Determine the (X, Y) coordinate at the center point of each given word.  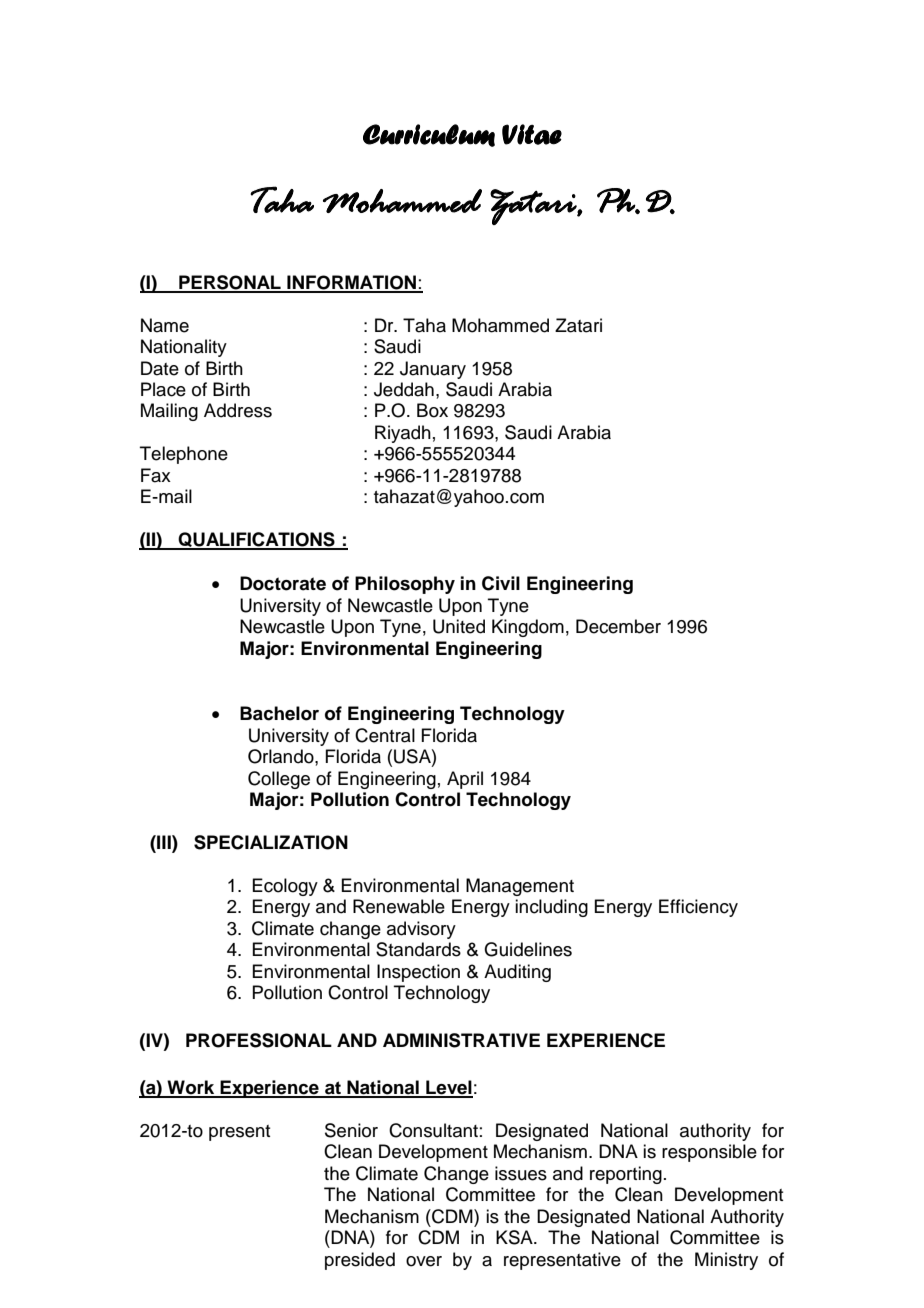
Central (385, 735)
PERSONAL (230, 283)
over (424, 1261)
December (618, 626)
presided (360, 1261)
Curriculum (429, 135)
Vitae (532, 134)
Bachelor (279, 713)
